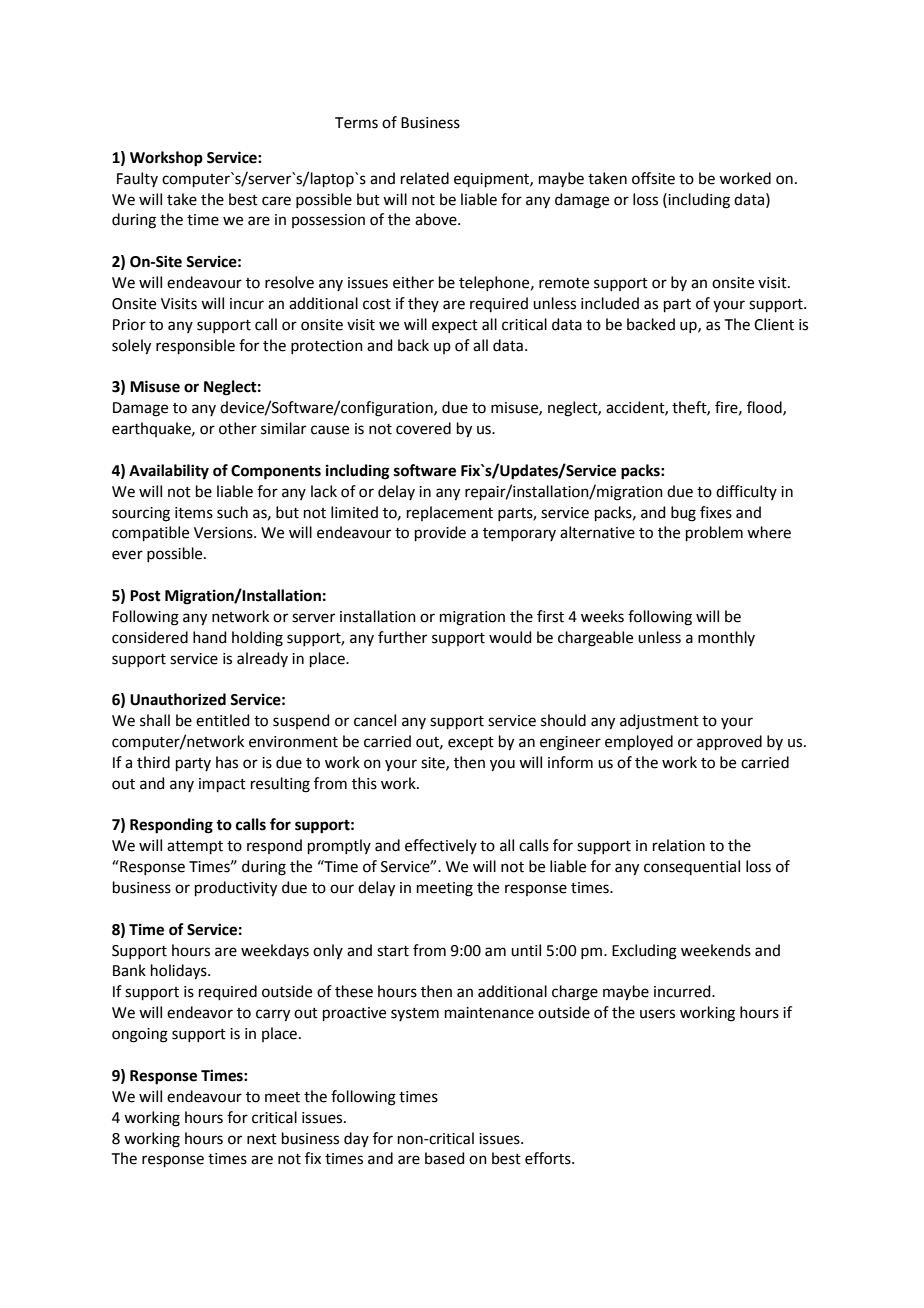 This screenshot has width=924, height=1308. I want to click on monthly, so click(726, 638).
